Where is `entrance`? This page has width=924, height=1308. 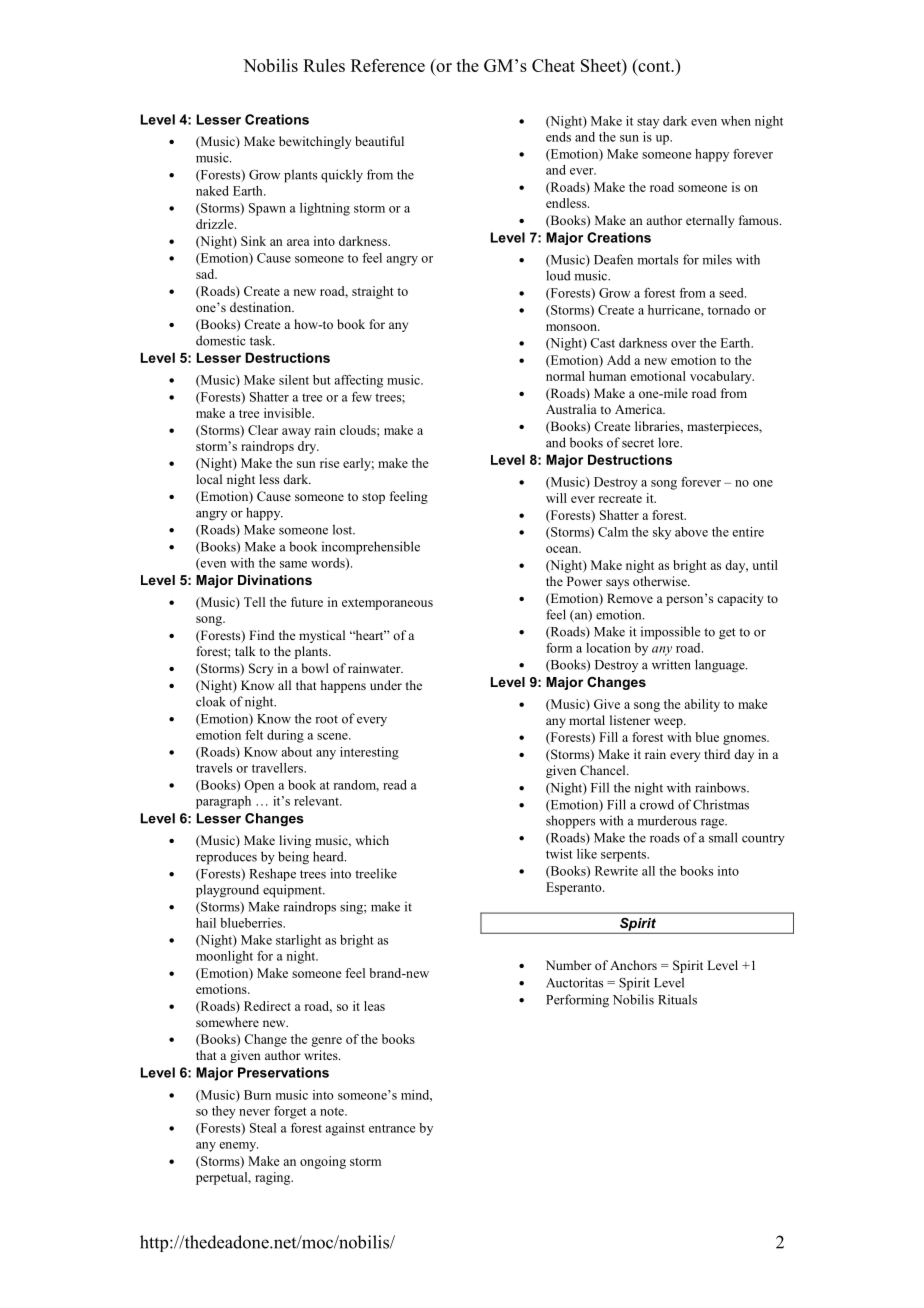 entrance is located at coordinates (392, 1128).
